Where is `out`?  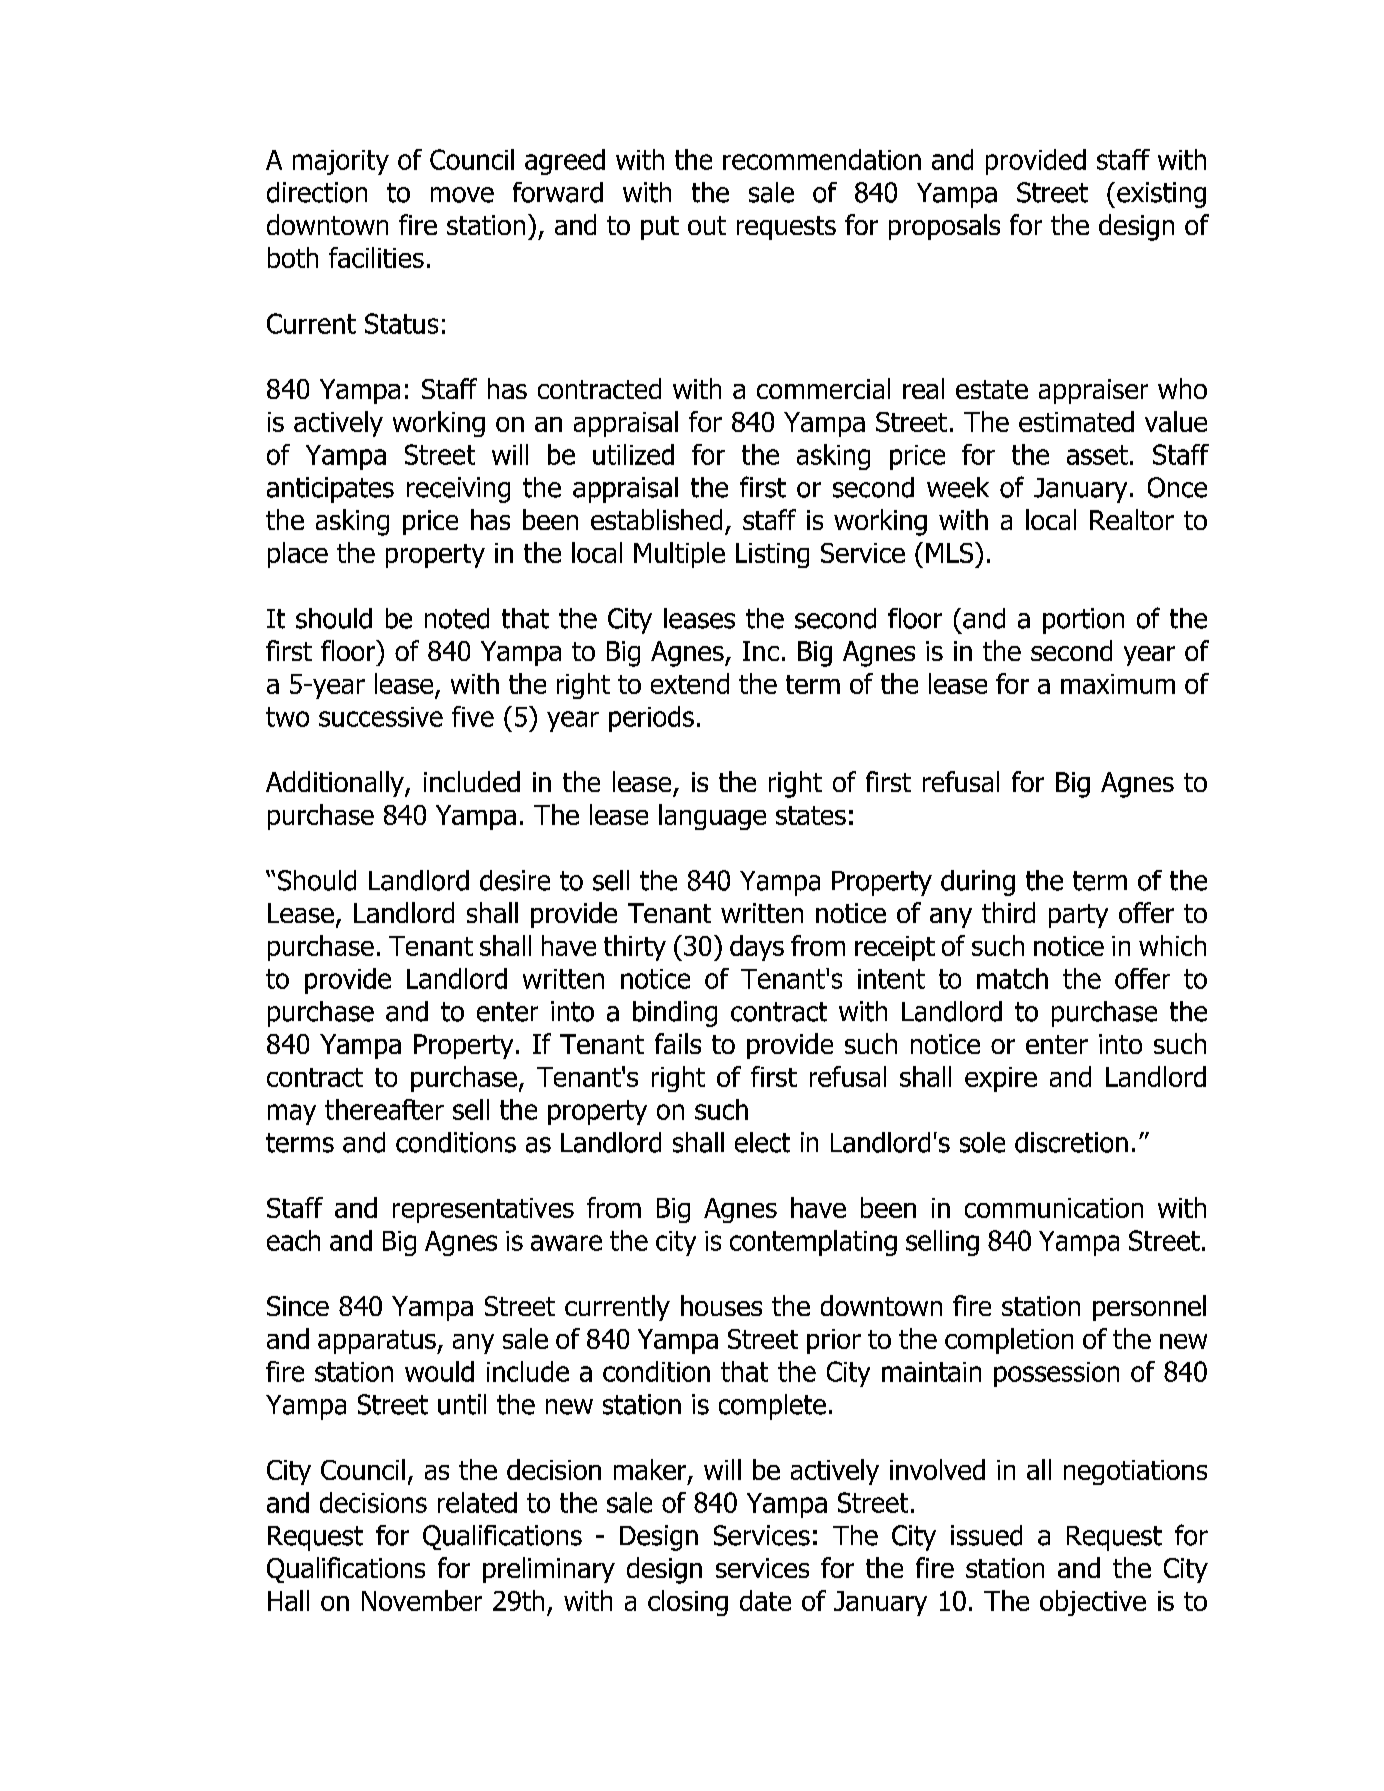 out is located at coordinates (707, 225).
